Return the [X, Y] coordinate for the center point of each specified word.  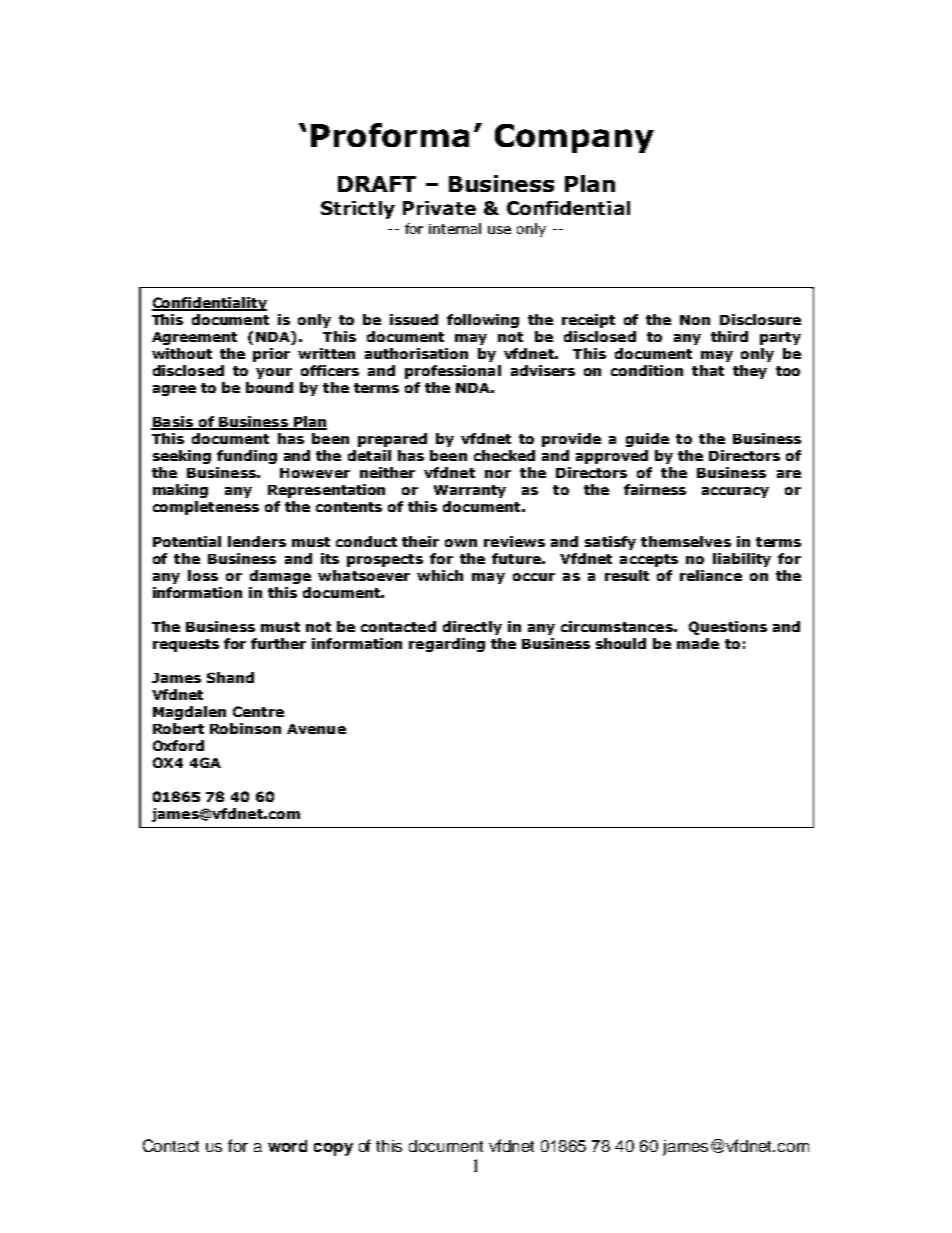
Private [439, 208]
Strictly [358, 210]
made [698, 643]
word [287, 1146]
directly [472, 628]
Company [574, 138]
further [278, 643]
